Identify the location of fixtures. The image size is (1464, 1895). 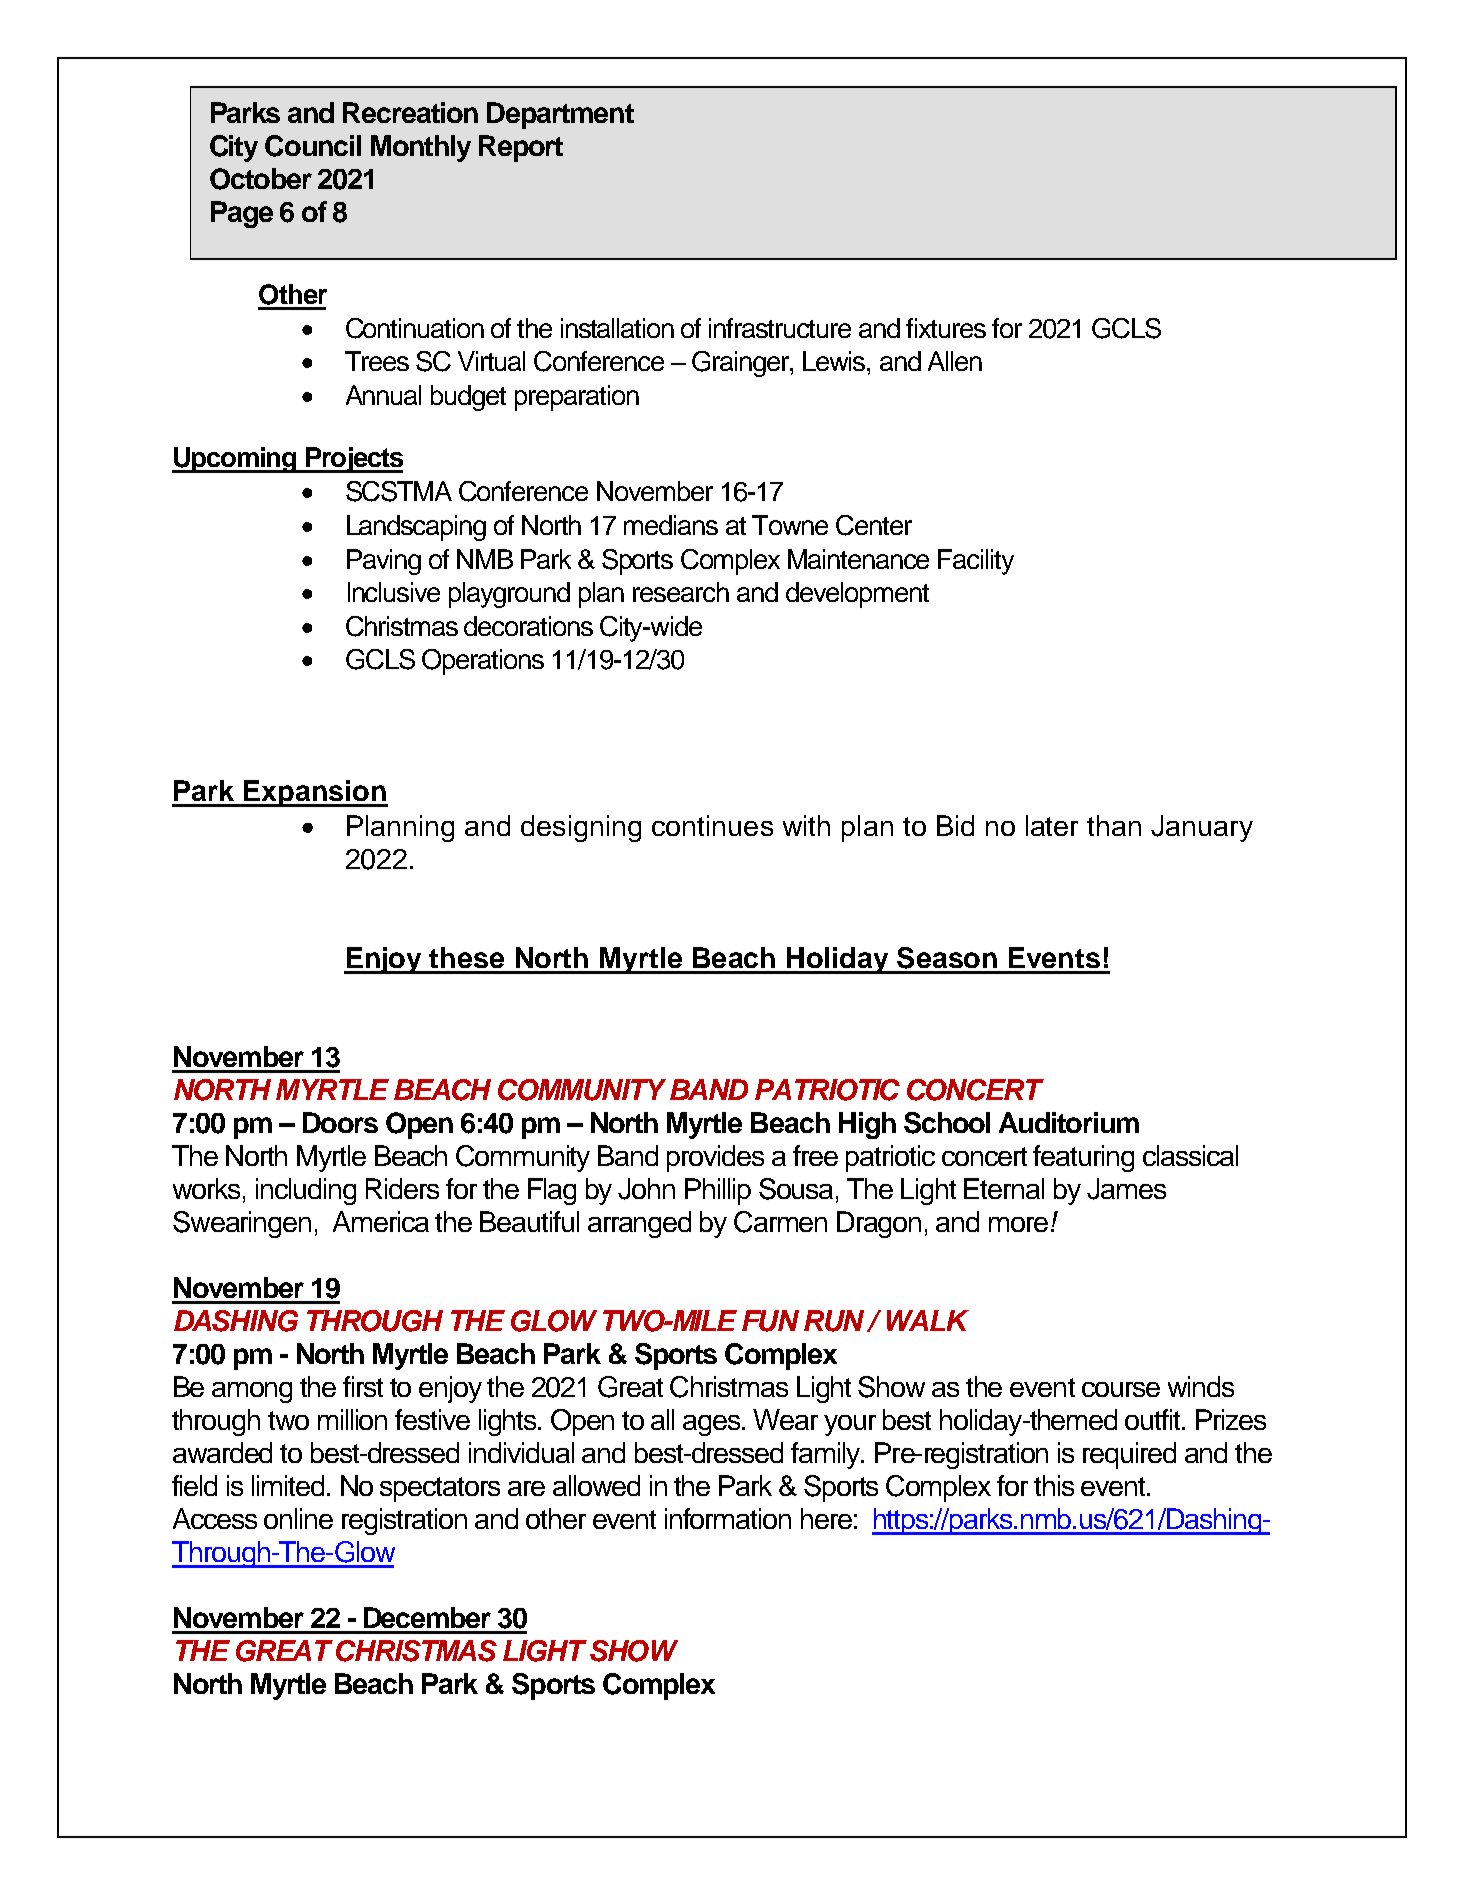
(946, 328).
